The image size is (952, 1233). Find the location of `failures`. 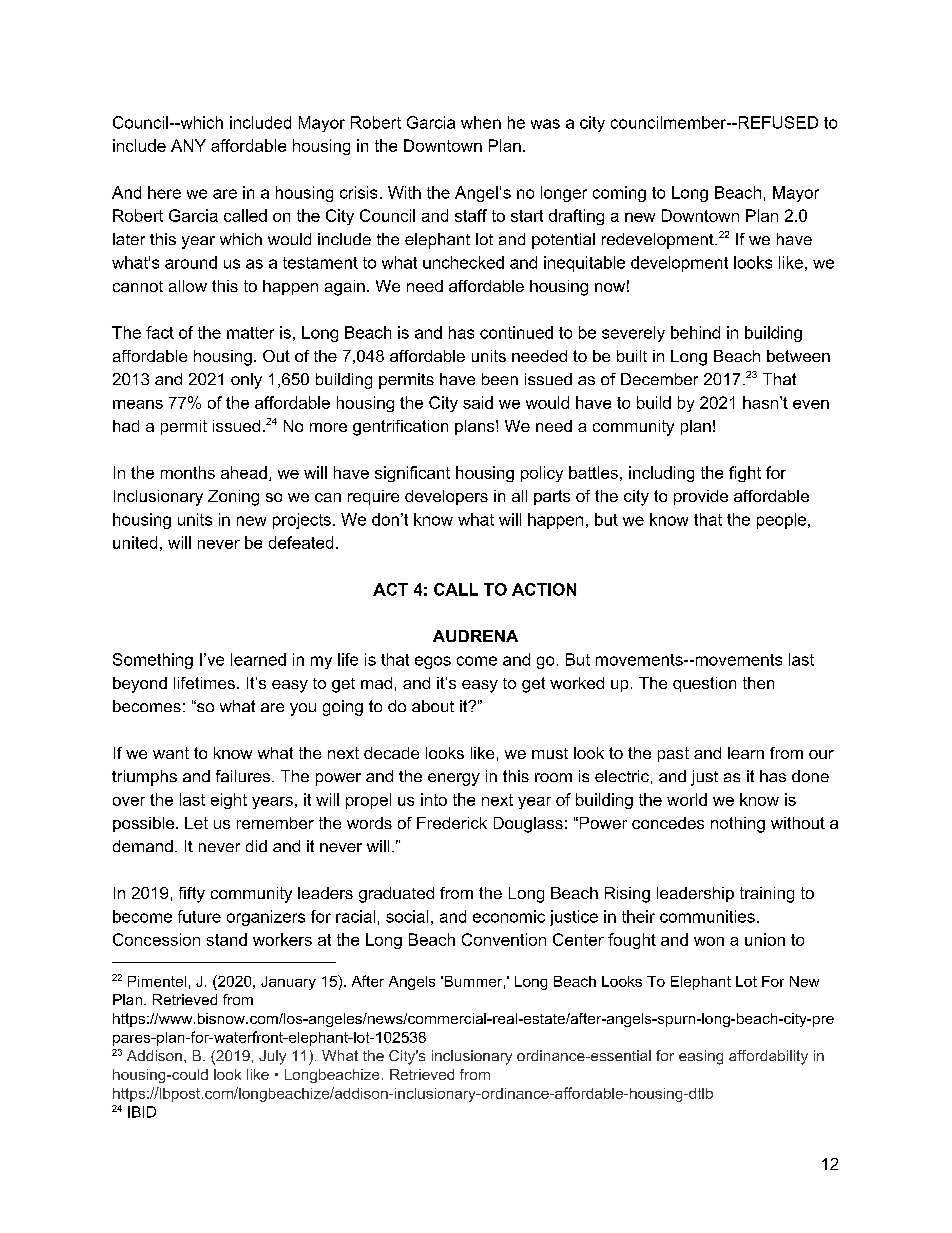

failures is located at coordinates (244, 776).
